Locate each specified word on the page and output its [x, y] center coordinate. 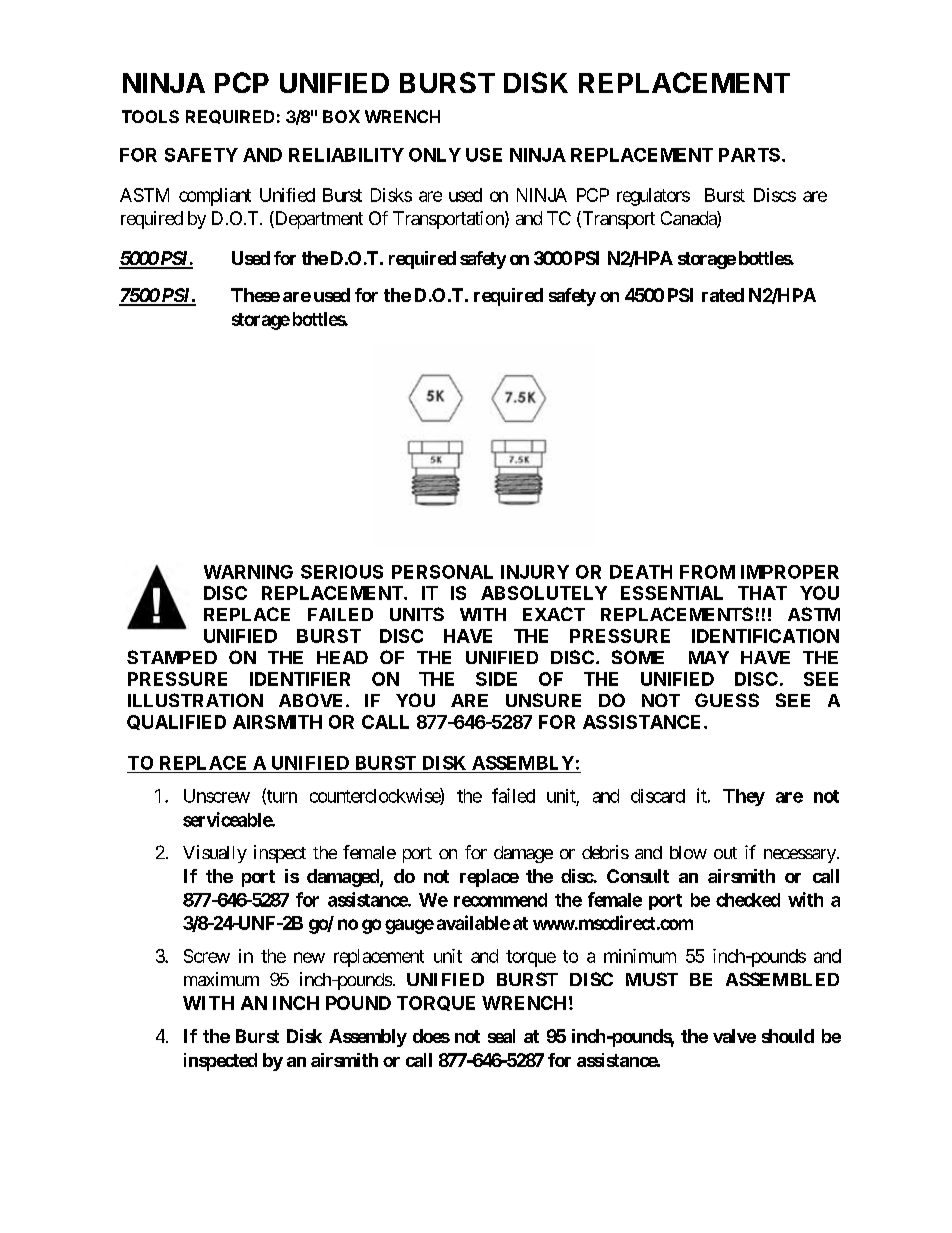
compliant [215, 197]
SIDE [496, 679]
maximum [221, 979]
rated [723, 295]
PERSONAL [442, 572]
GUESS [727, 700]
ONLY [435, 155]
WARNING [248, 572]
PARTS [751, 155]
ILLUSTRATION [195, 700]
